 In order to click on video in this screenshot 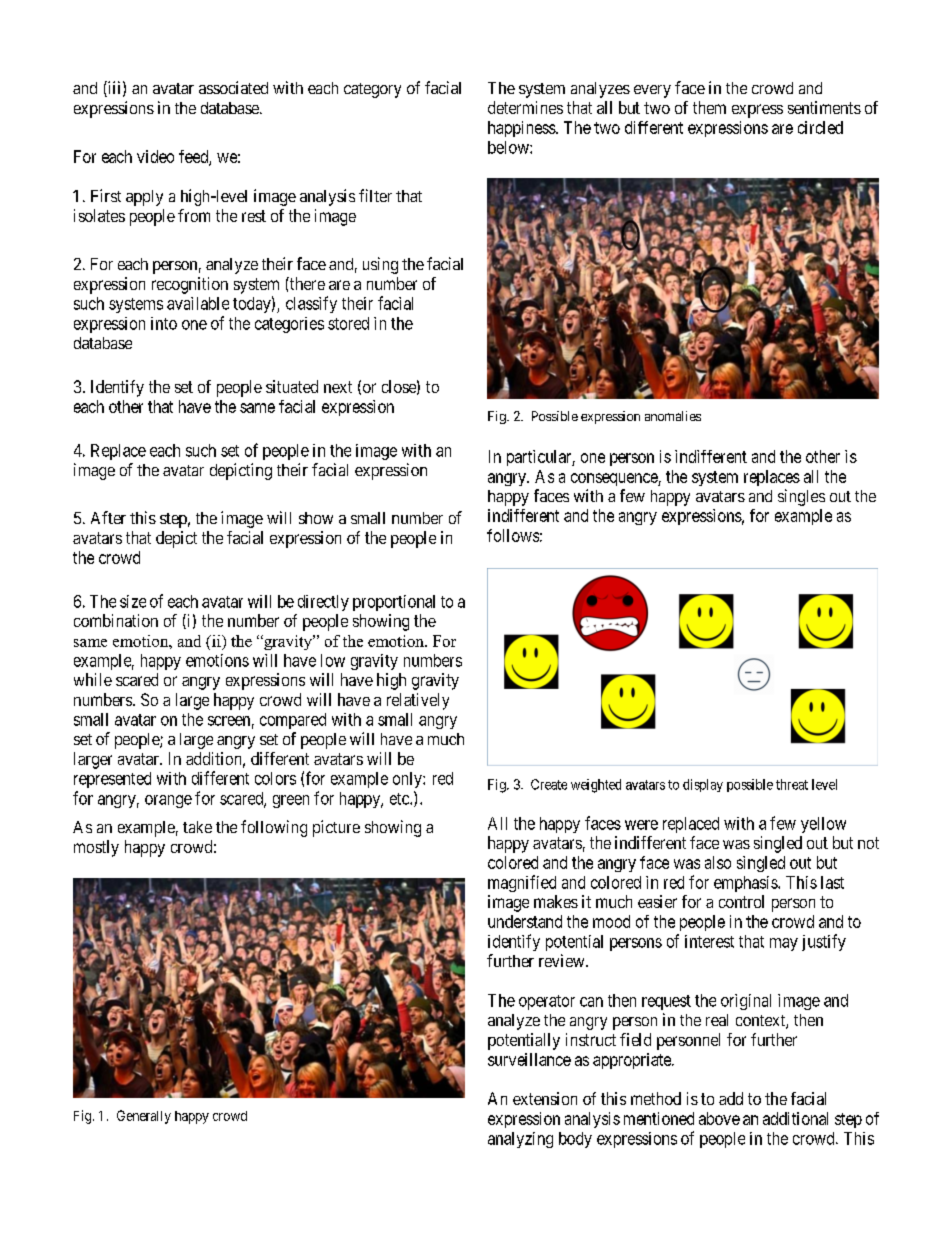, I will do `click(155, 156)`.
